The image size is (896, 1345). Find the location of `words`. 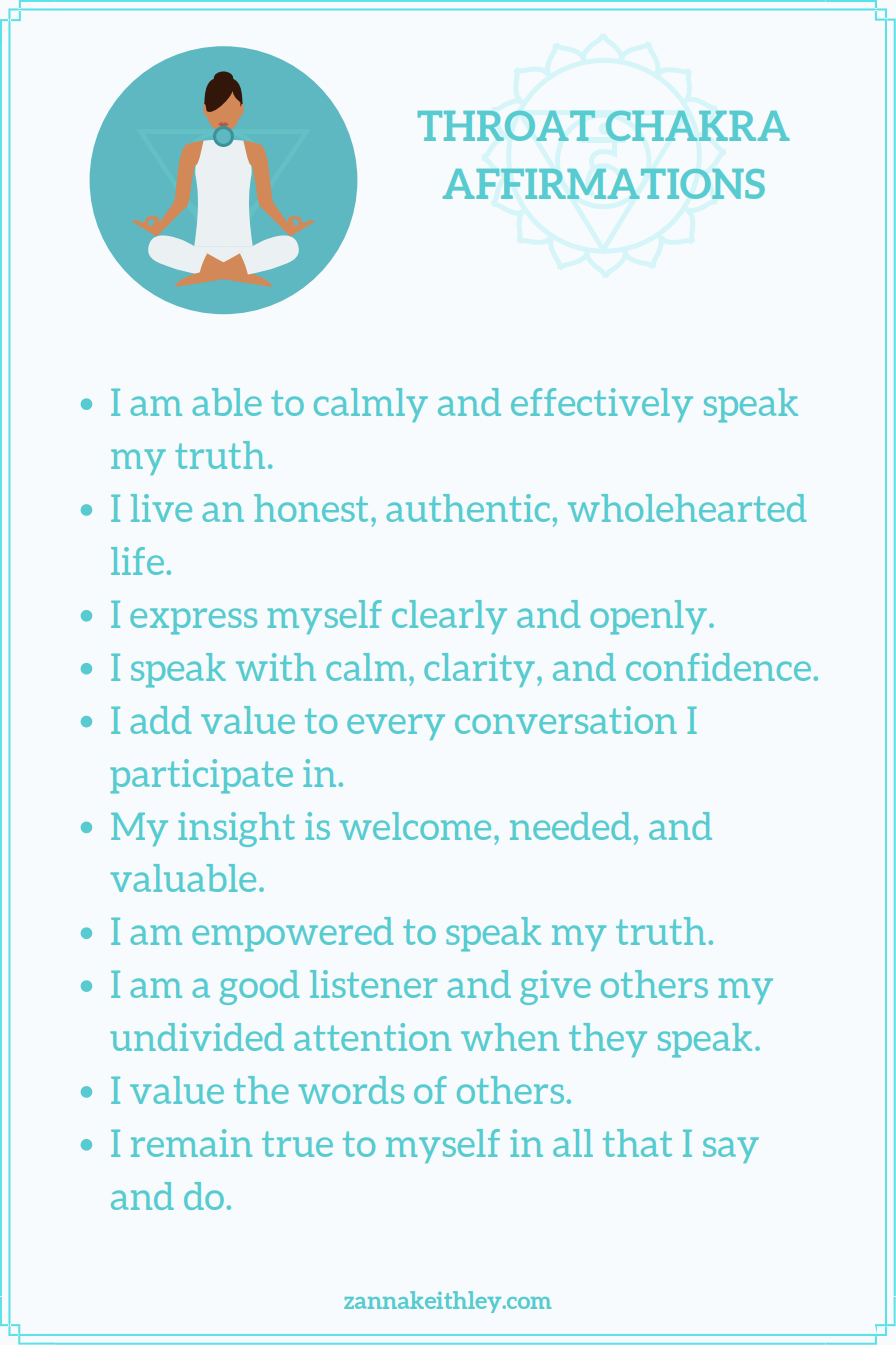

words is located at coordinates (351, 1090).
